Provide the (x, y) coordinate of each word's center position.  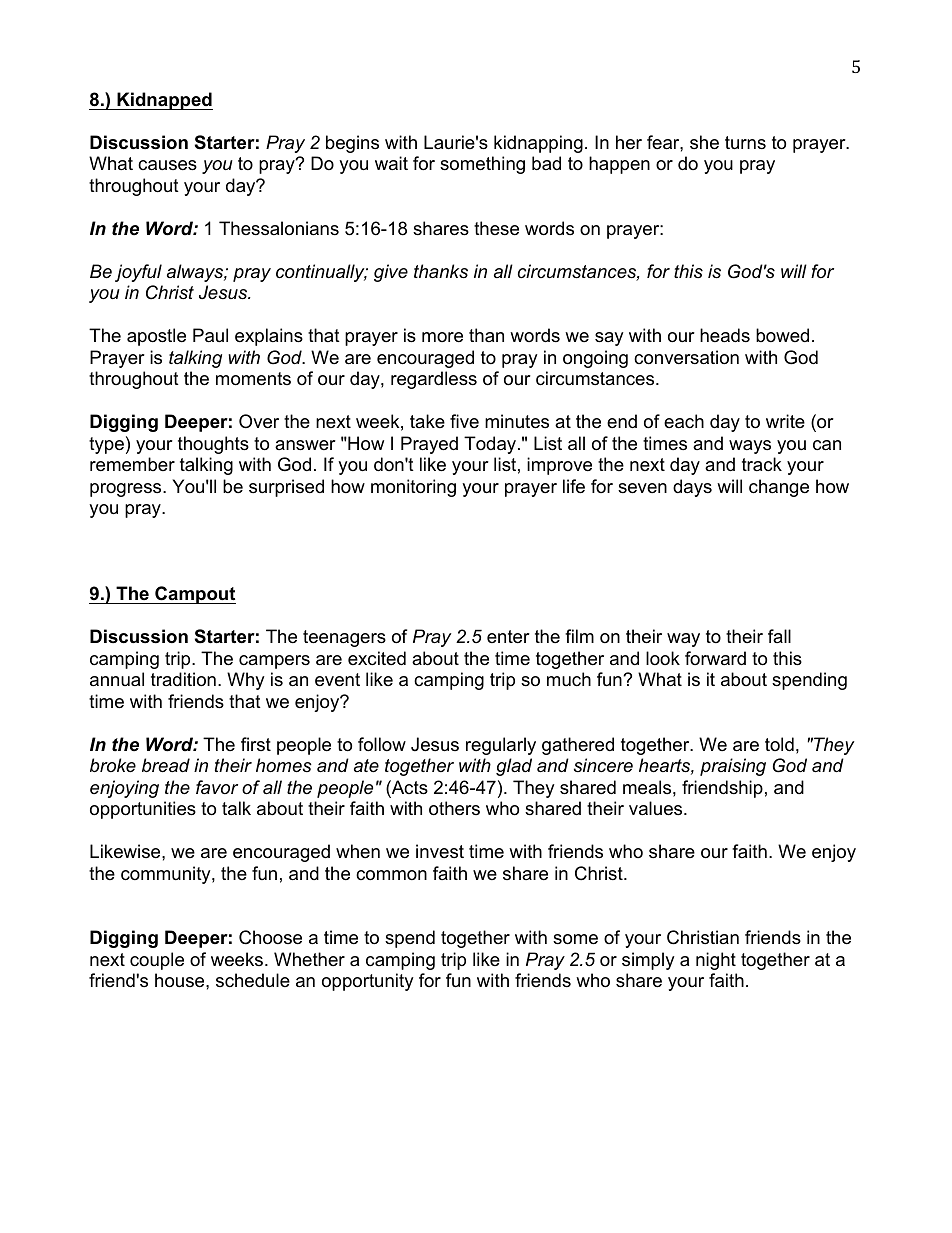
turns (745, 143)
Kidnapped (164, 101)
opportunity (368, 982)
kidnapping (538, 144)
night (716, 961)
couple (157, 961)
